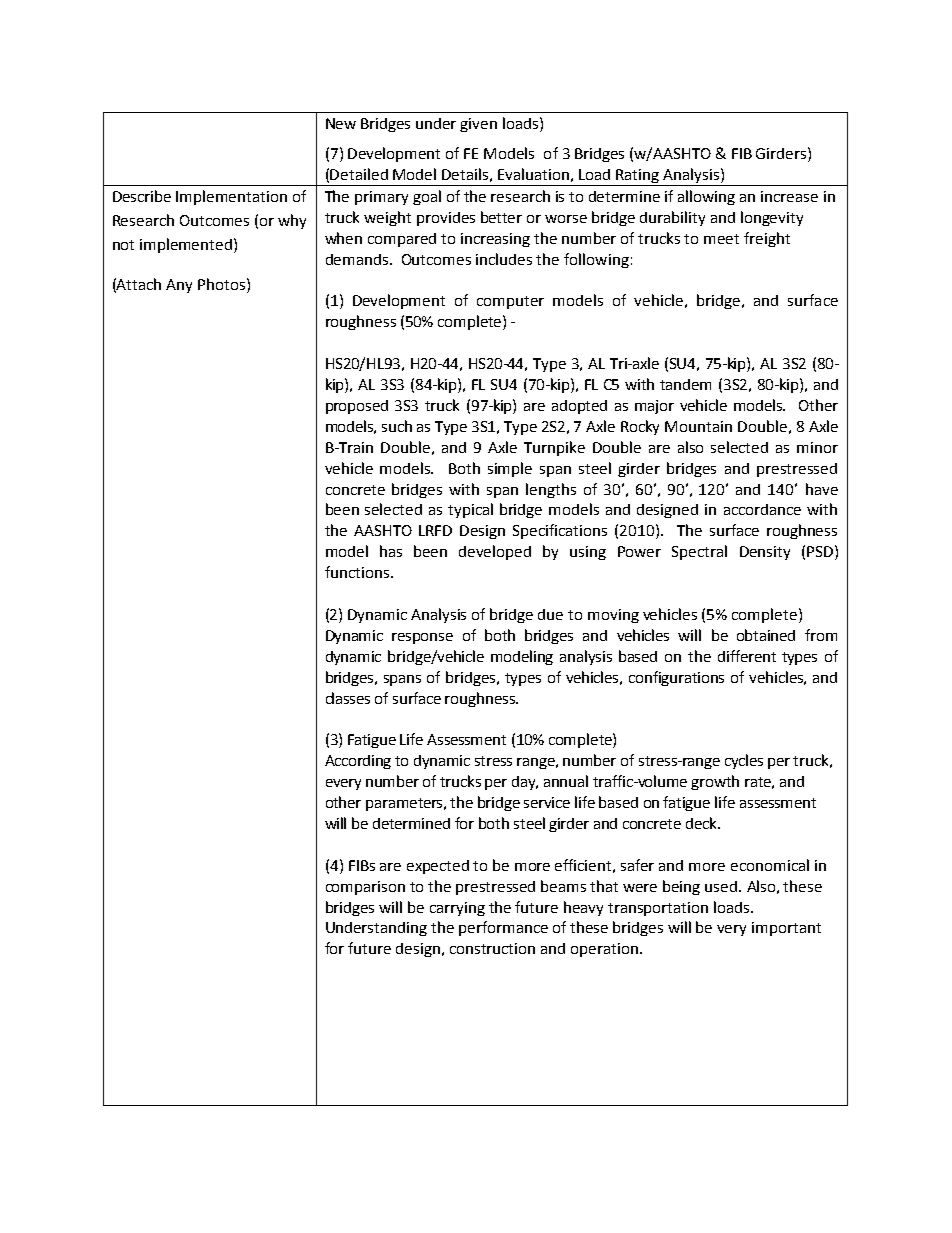 The height and width of the screenshot is (1233, 952). What do you see at coordinates (358, 572) in the screenshot?
I see `functions` at bounding box center [358, 572].
